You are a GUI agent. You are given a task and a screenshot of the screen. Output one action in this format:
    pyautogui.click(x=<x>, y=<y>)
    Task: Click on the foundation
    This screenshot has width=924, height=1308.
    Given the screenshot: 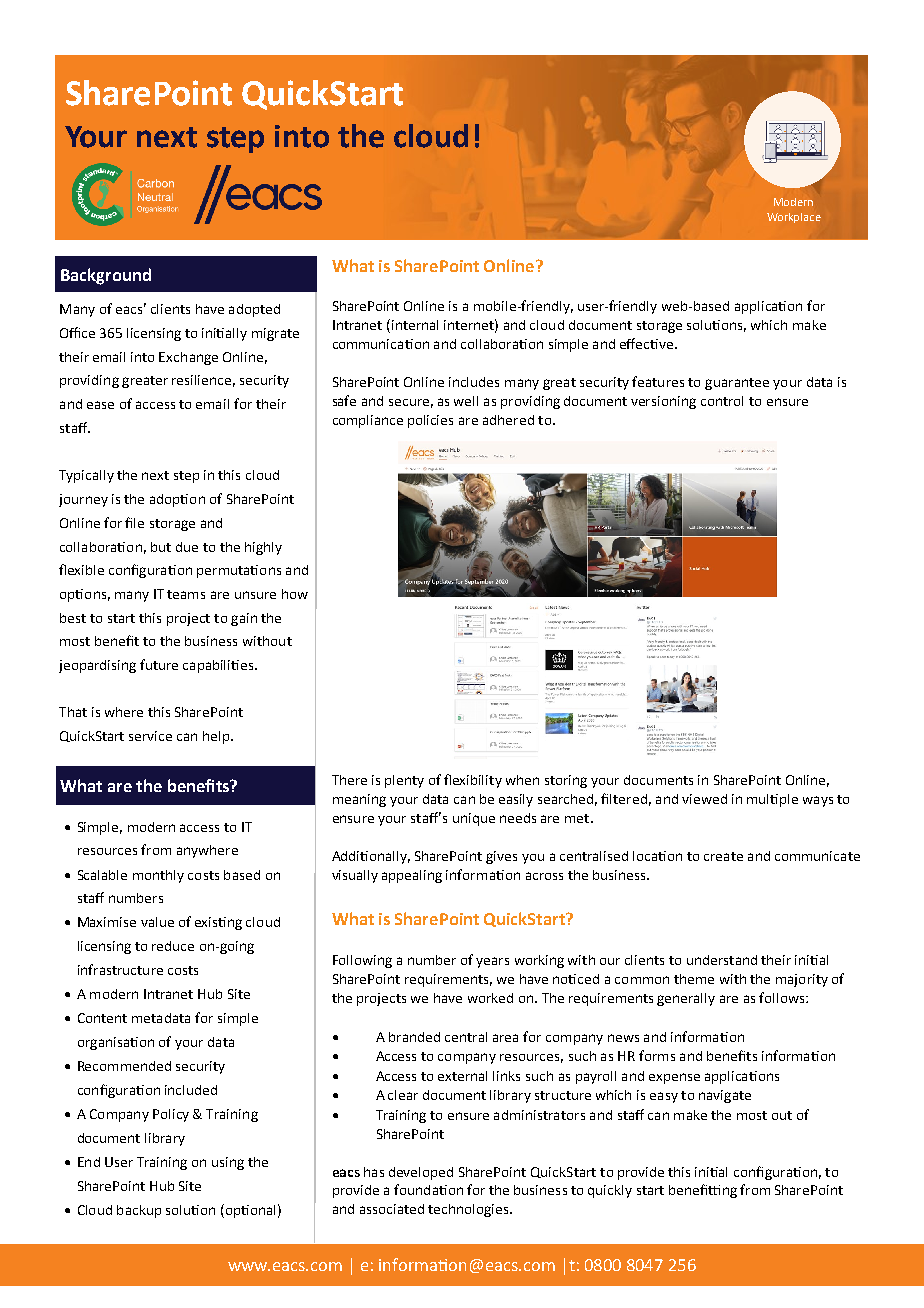 What is the action you would take?
    pyautogui.click(x=428, y=1189)
